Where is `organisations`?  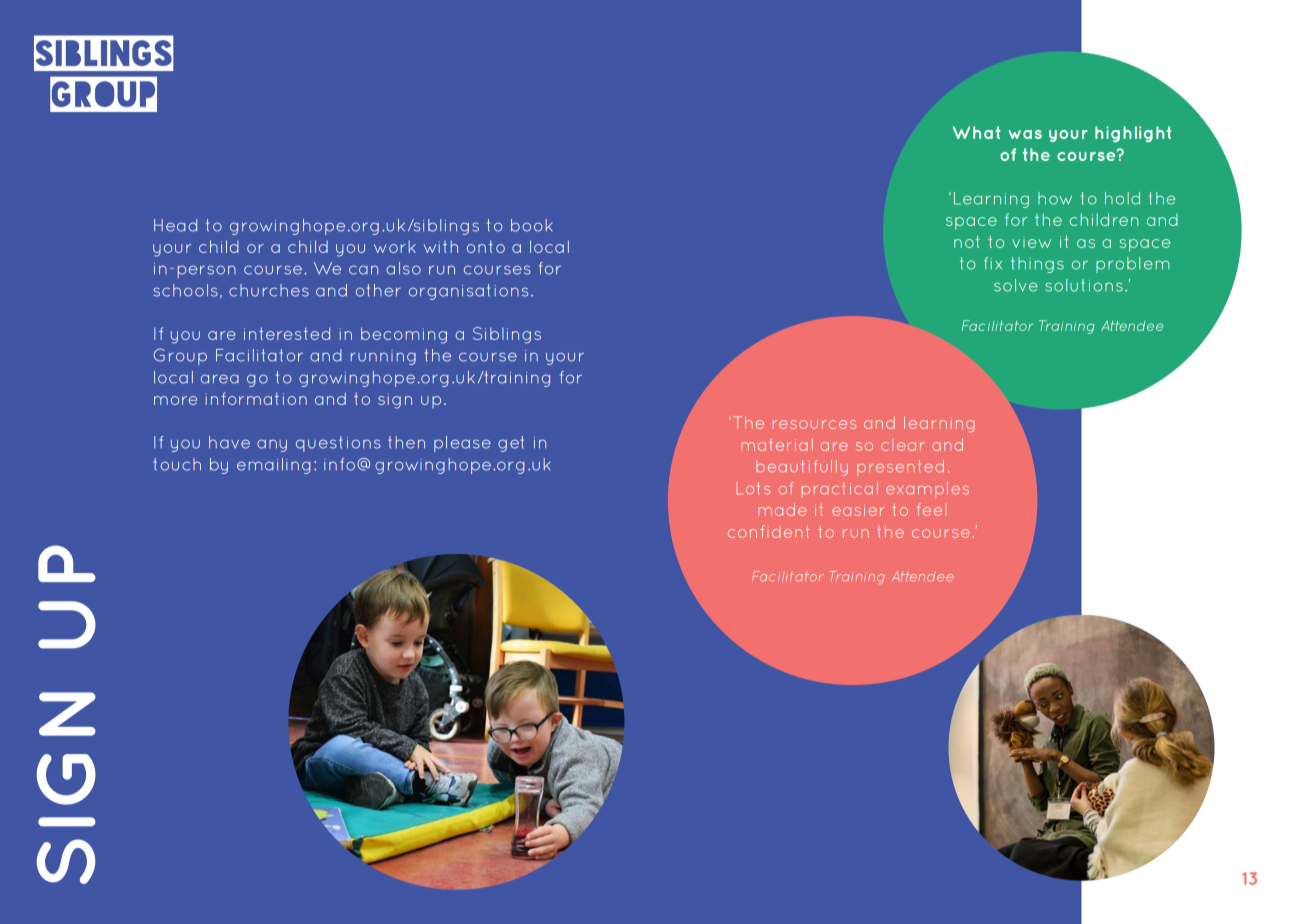 organisations is located at coordinates (468, 292).
